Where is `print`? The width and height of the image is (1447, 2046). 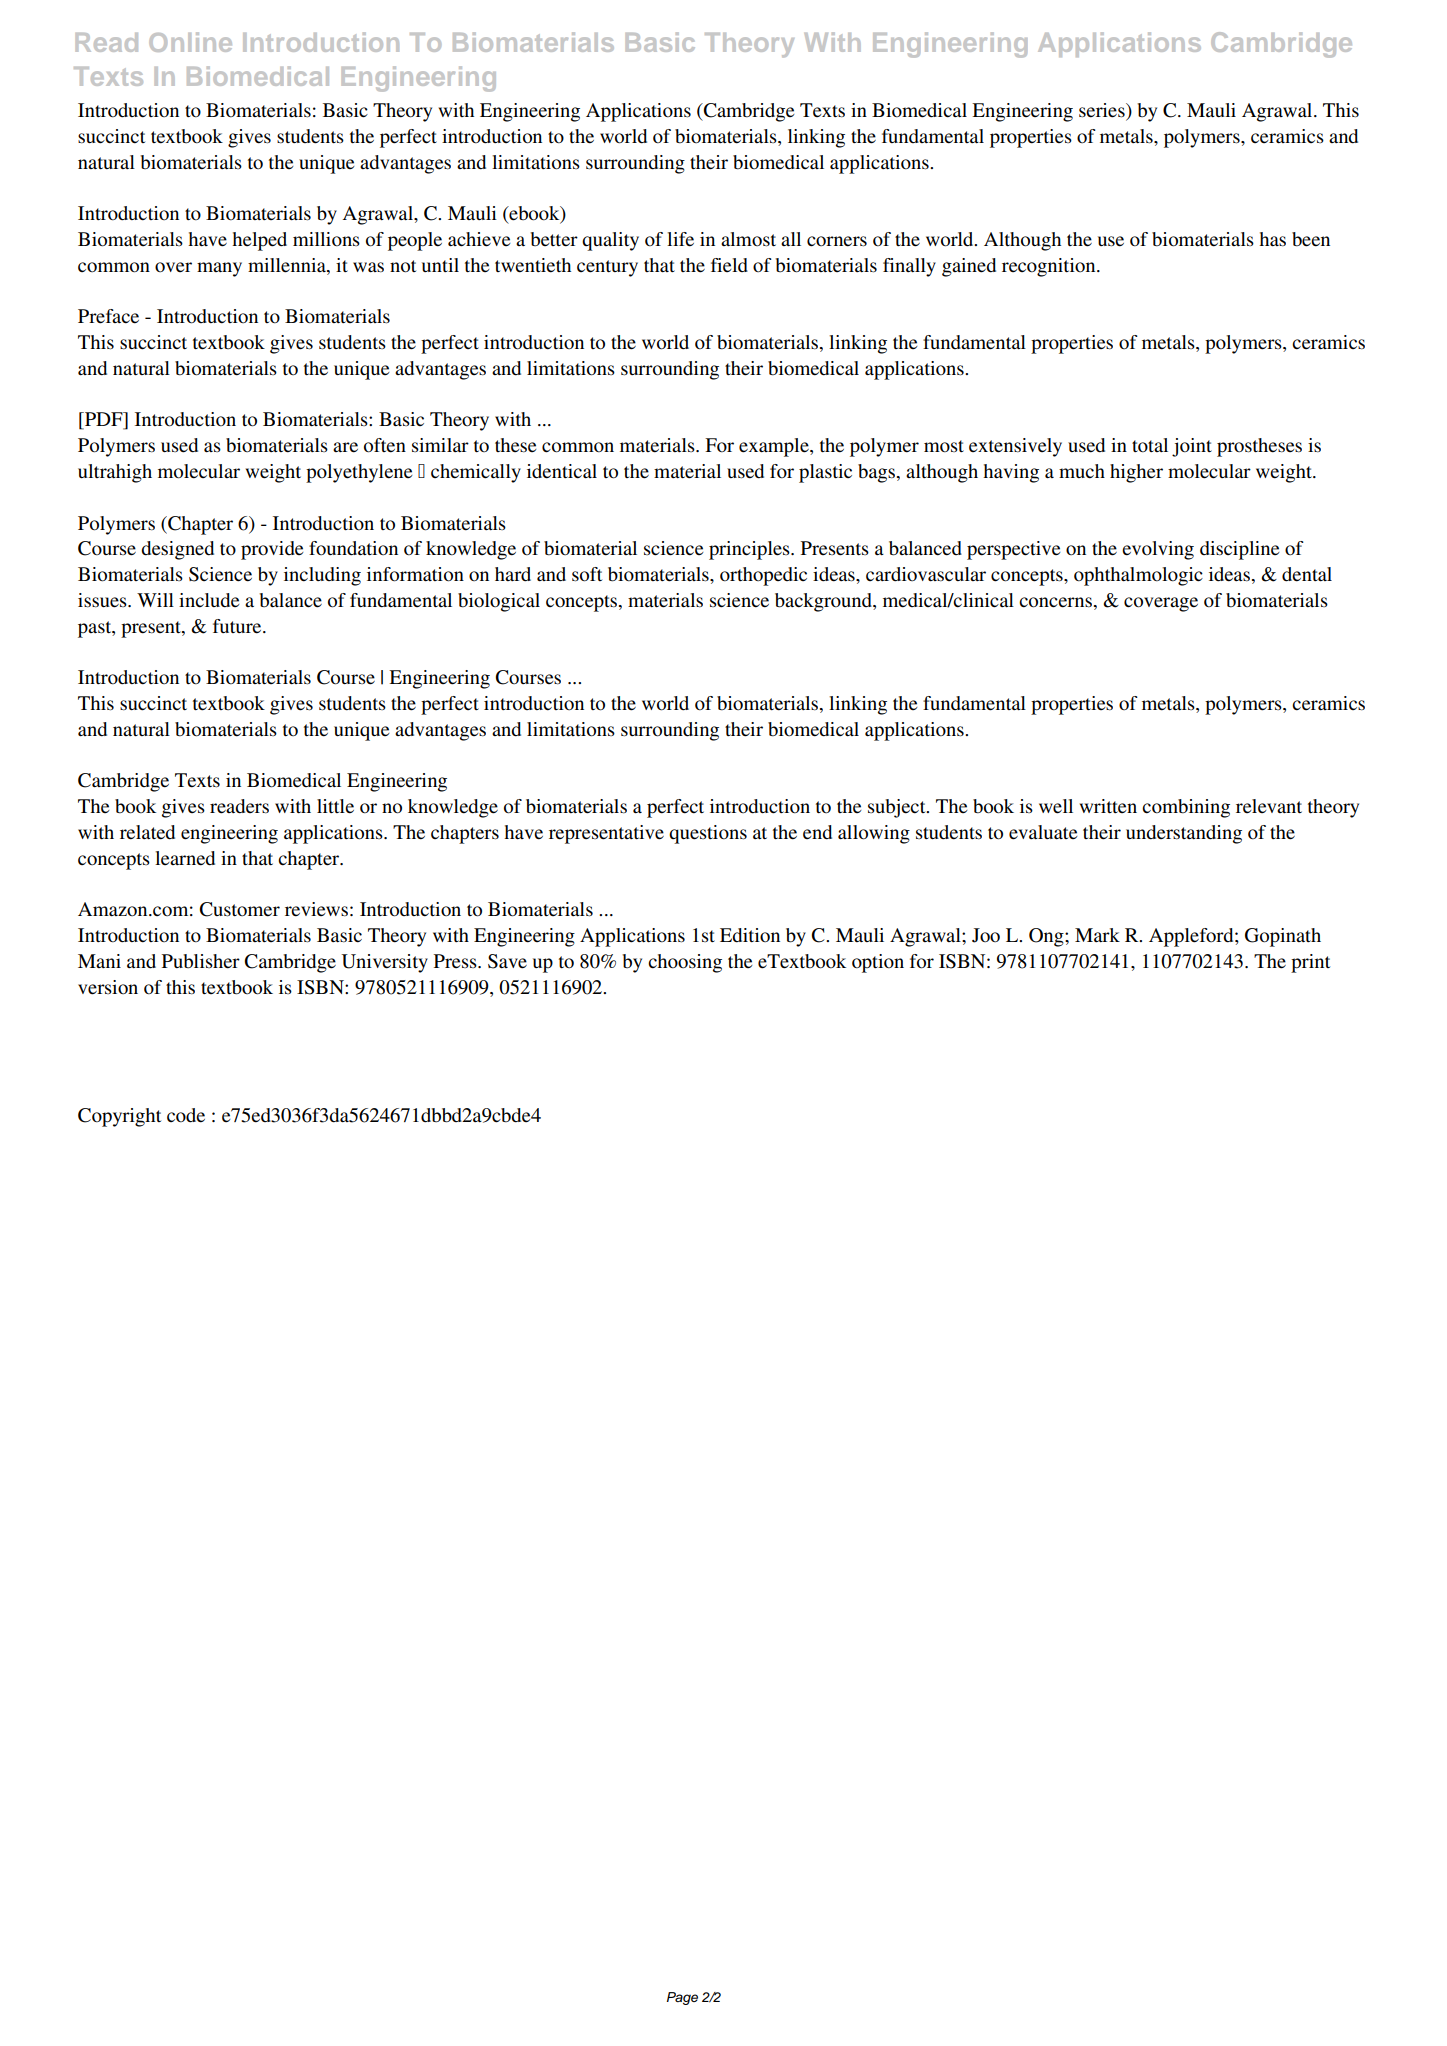
print is located at coordinates (1310, 963).
